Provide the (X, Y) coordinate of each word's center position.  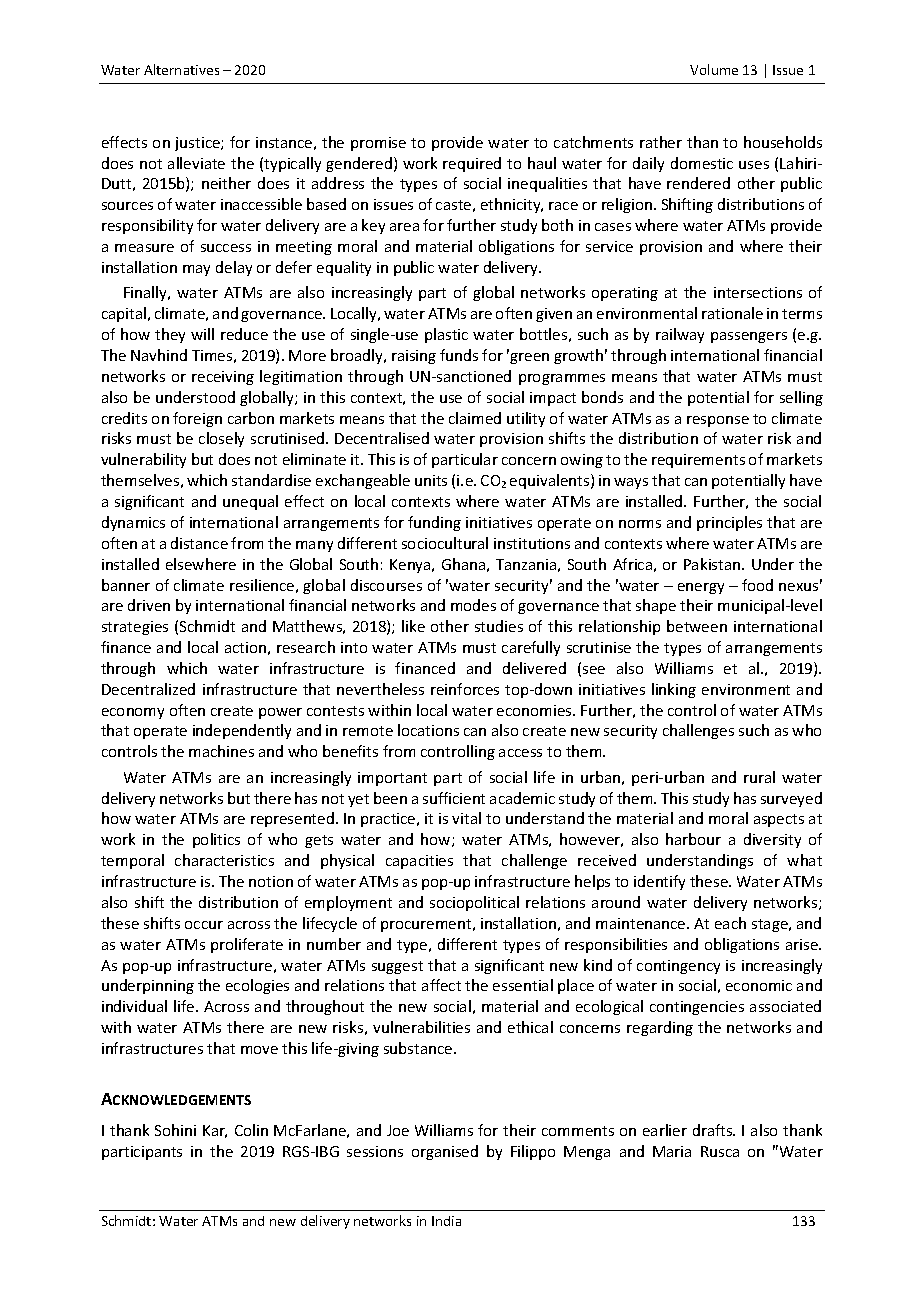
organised (445, 1152)
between (697, 626)
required (472, 164)
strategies (135, 628)
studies (499, 626)
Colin (251, 1130)
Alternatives (181, 69)
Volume (714, 69)
